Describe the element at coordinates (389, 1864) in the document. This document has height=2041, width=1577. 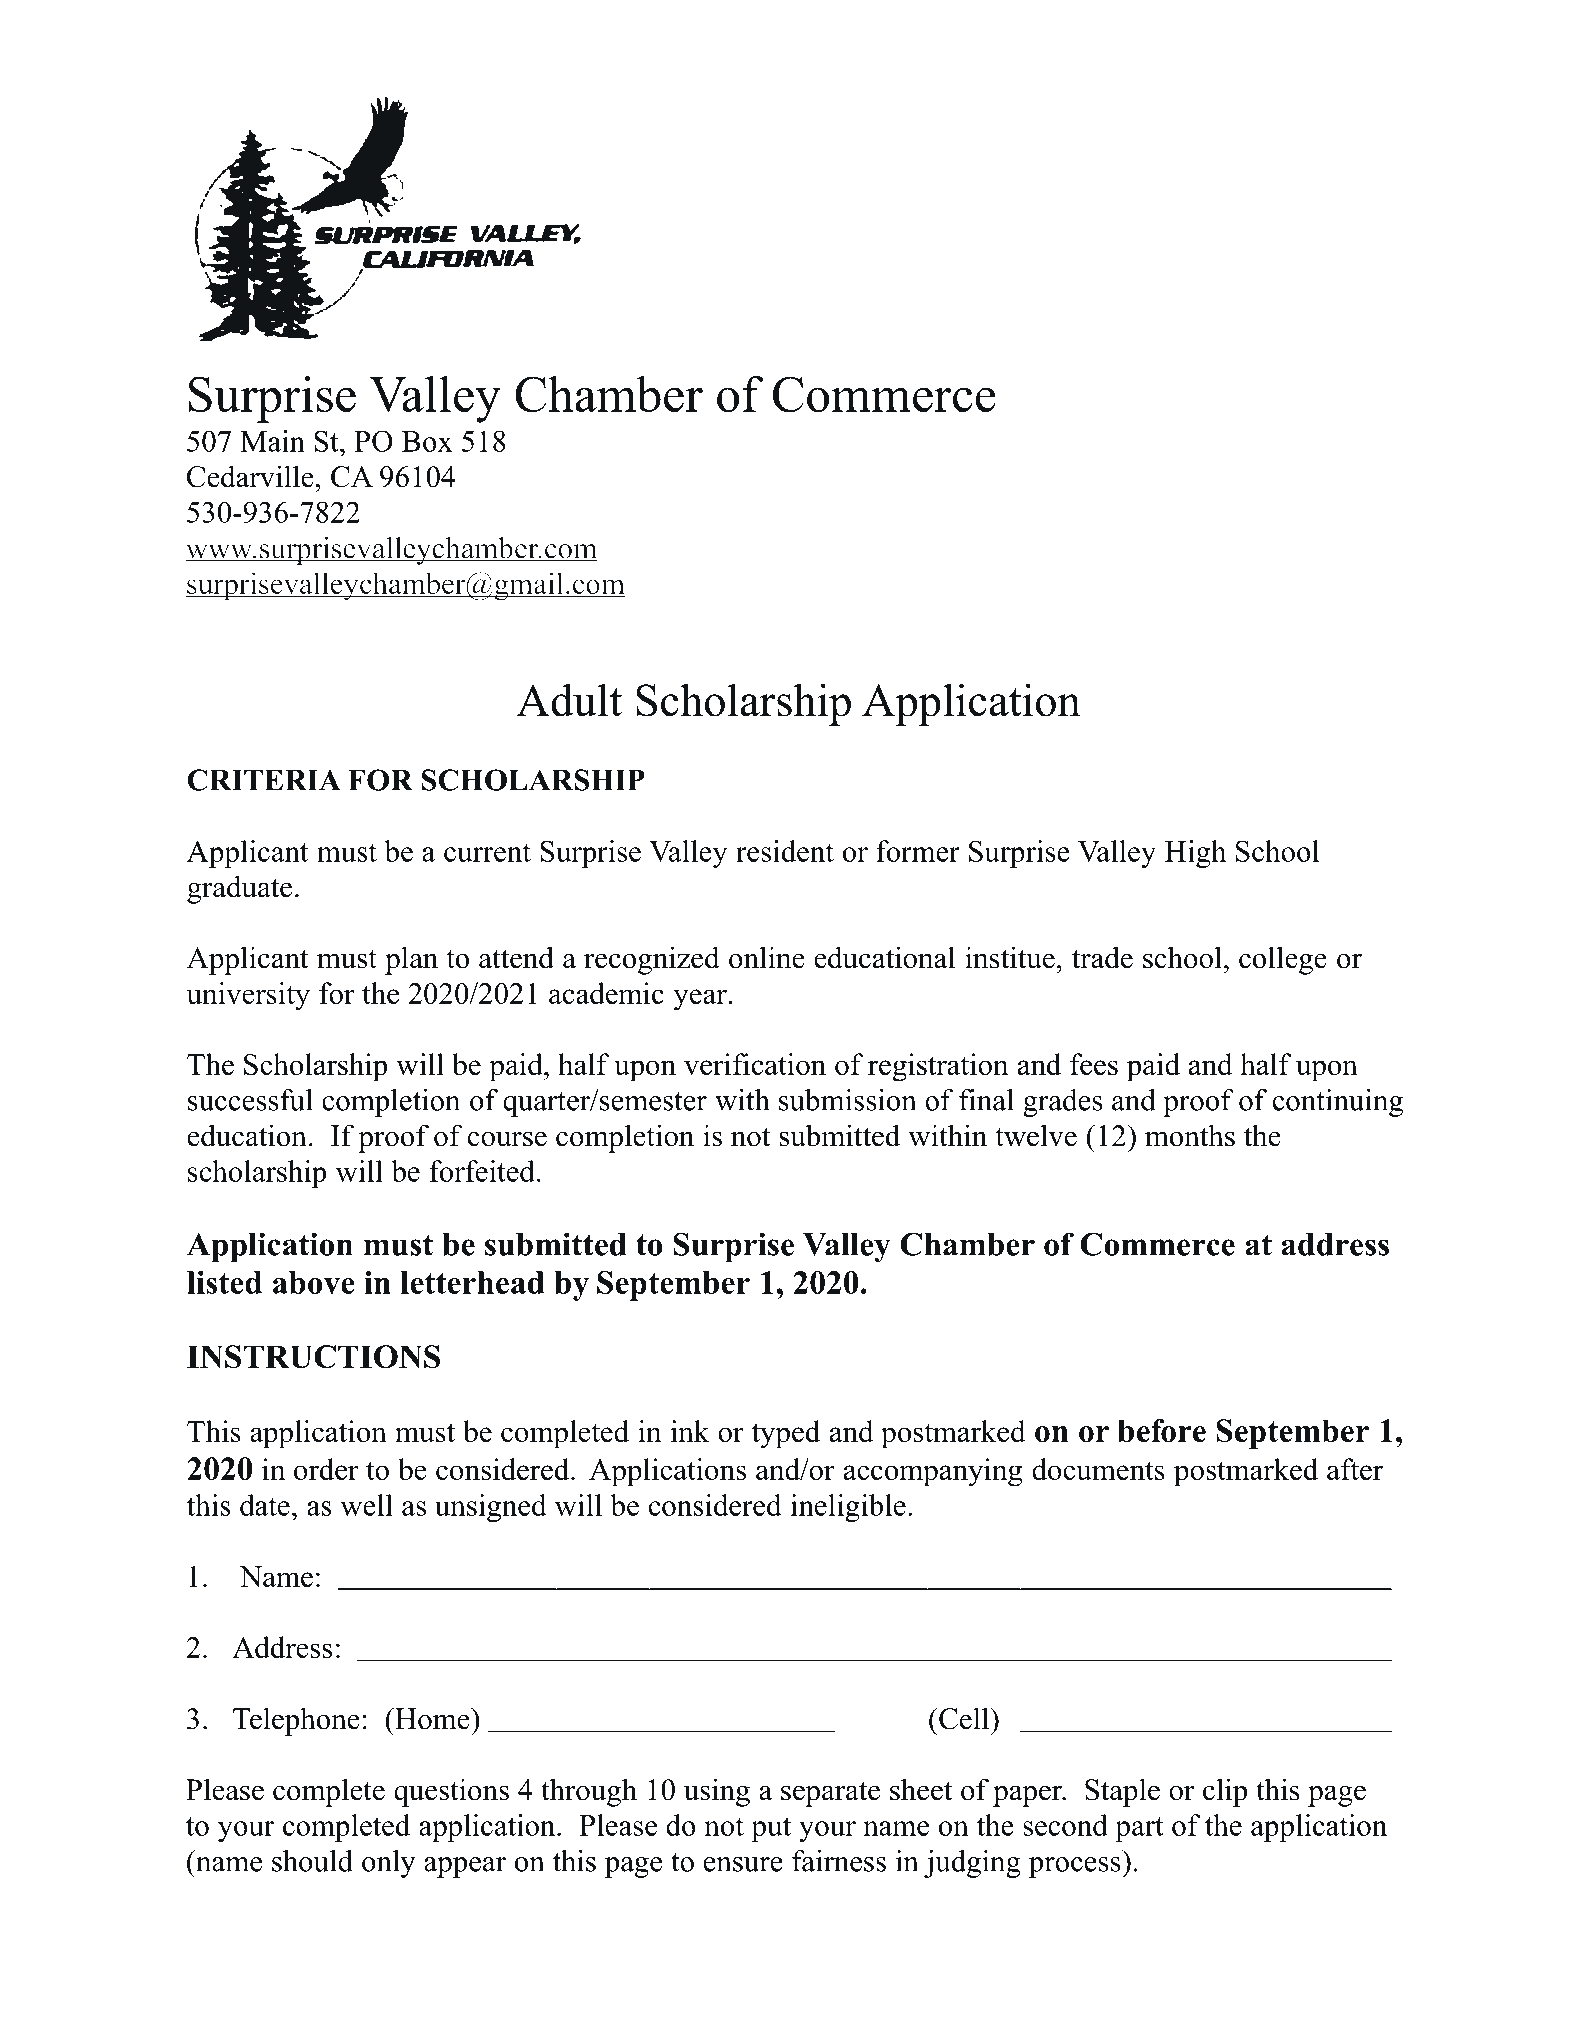
I see `only` at that location.
